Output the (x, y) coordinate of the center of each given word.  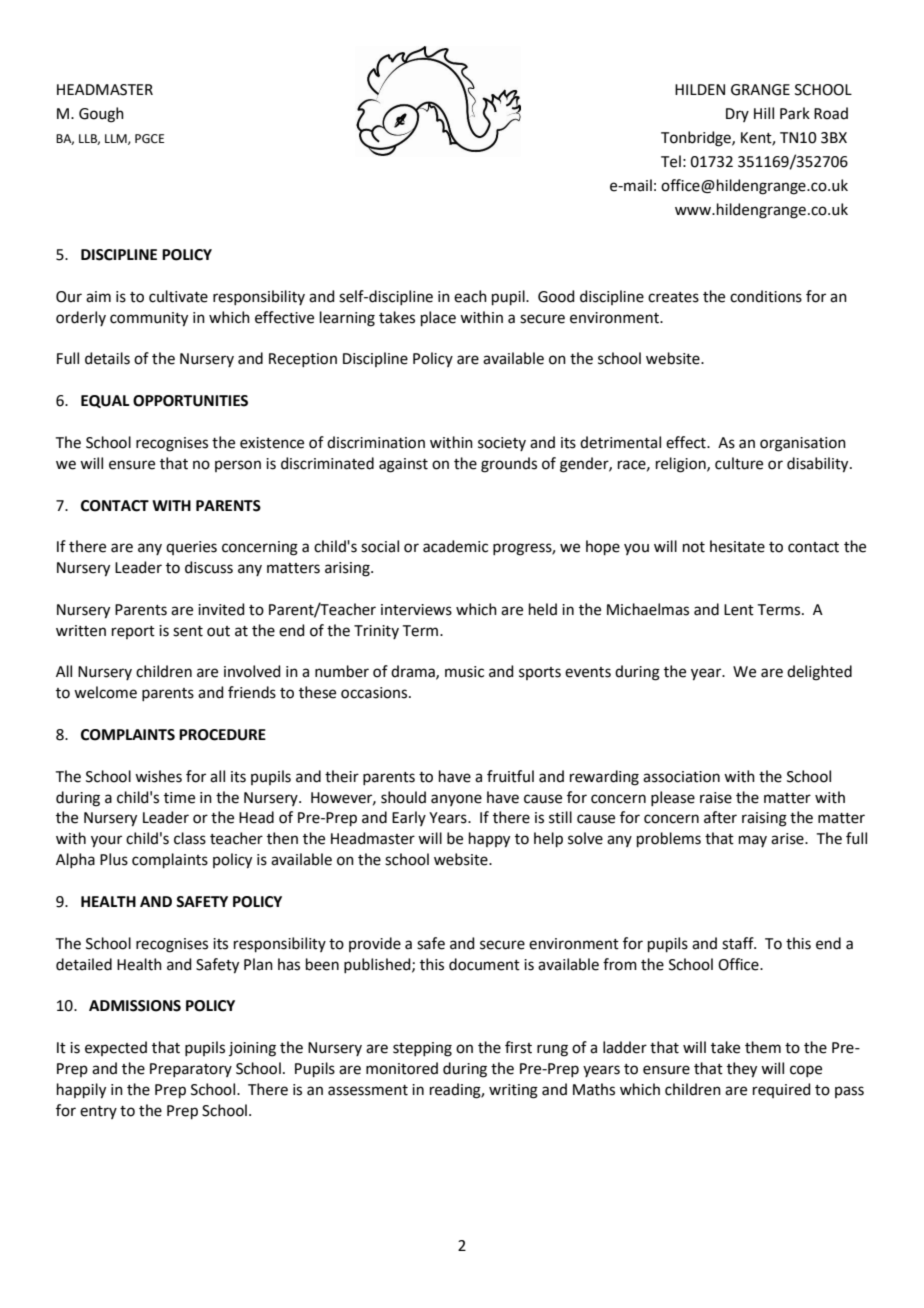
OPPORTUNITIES (190, 401)
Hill (764, 113)
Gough (101, 115)
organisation (803, 444)
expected (116, 1048)
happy (489, 840)
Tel (671, 161)
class (190, 838)
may (753, 841)
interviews (416, 610)
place (438, 318)
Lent (739, 610)
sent (188, 631)
